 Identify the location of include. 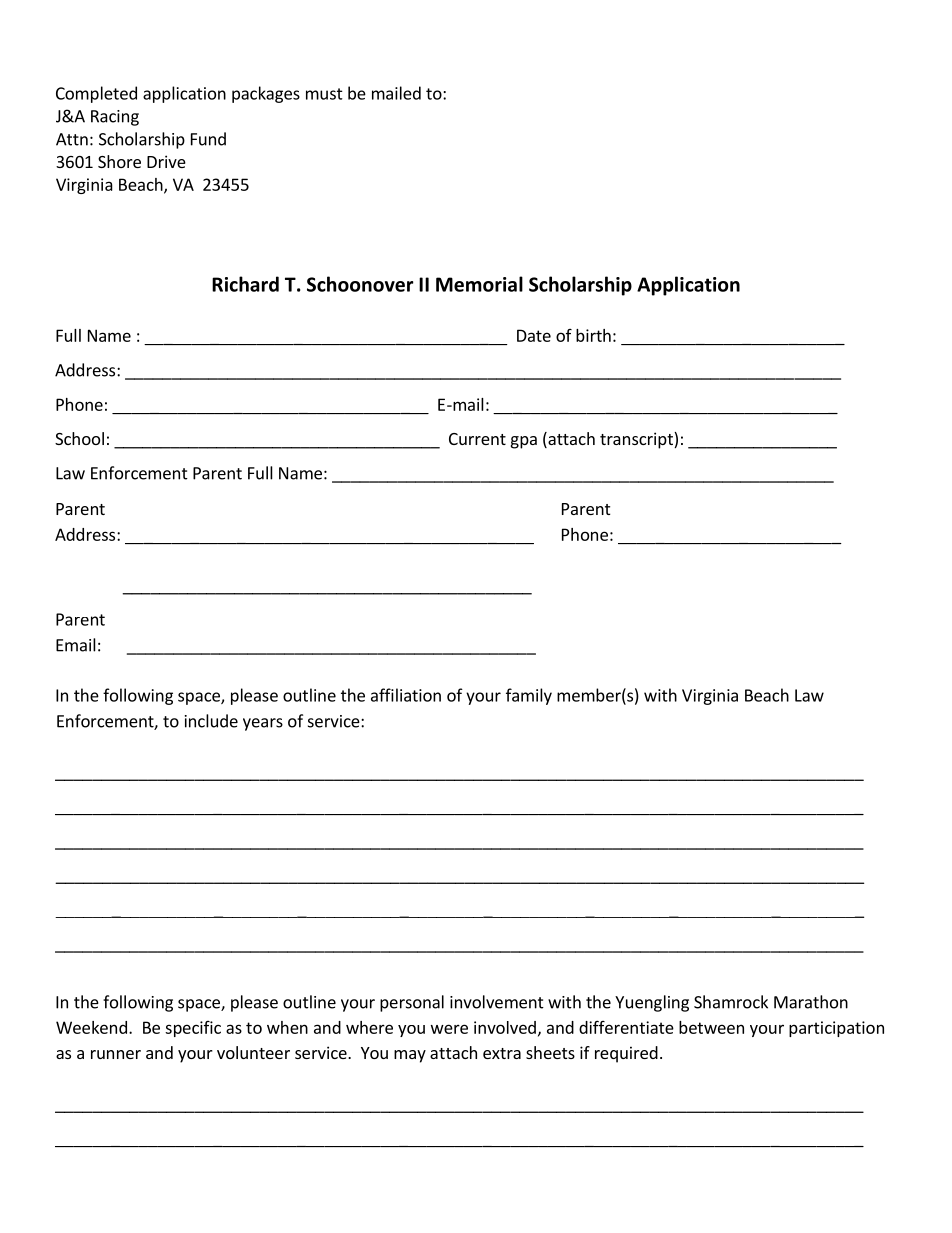
(211, 721).
